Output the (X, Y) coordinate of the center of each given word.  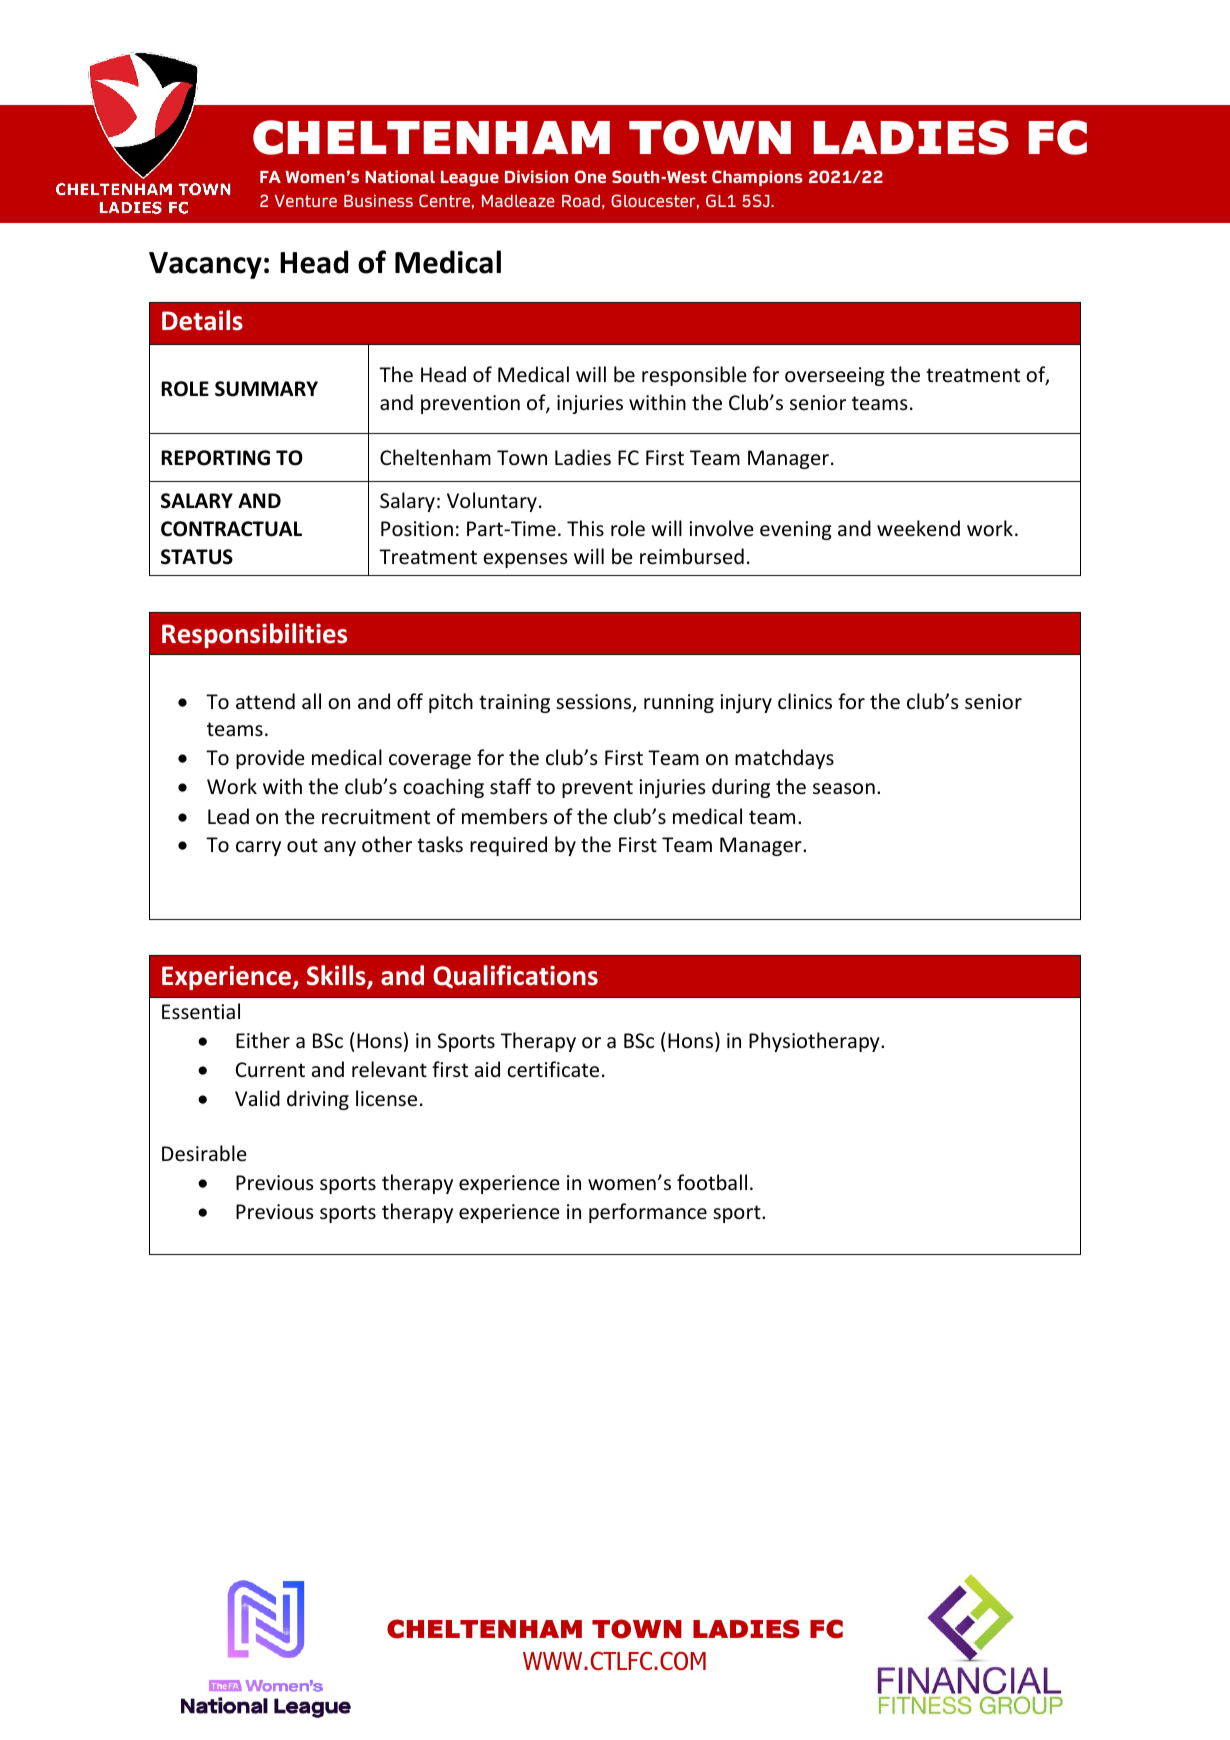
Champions (757, 178)
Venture (306, 201)
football (712, 1182)
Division (536, 176)
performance (648, 1213)
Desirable (204, 1153)
